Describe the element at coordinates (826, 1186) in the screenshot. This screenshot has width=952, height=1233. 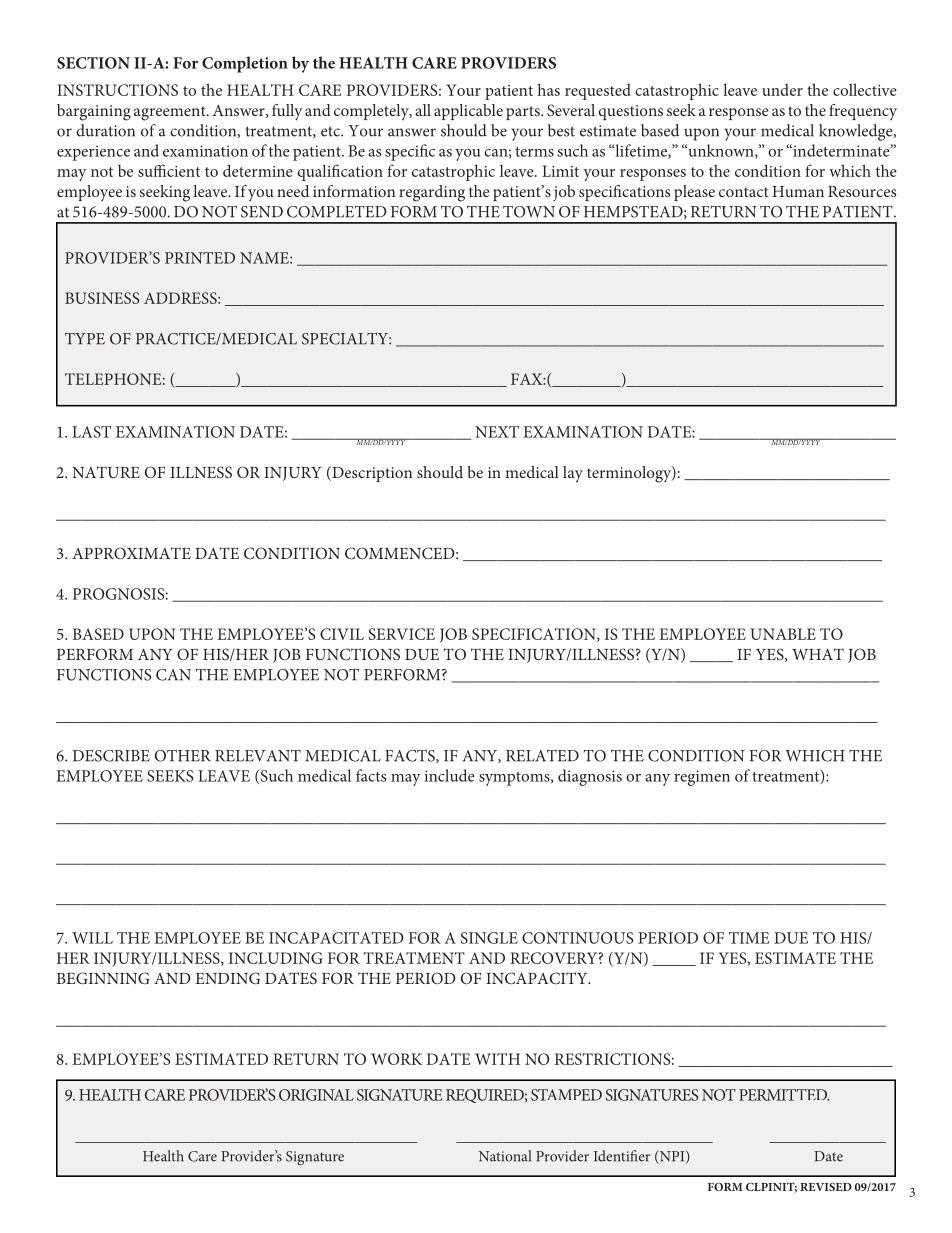
I see `REVISED` at that location.
